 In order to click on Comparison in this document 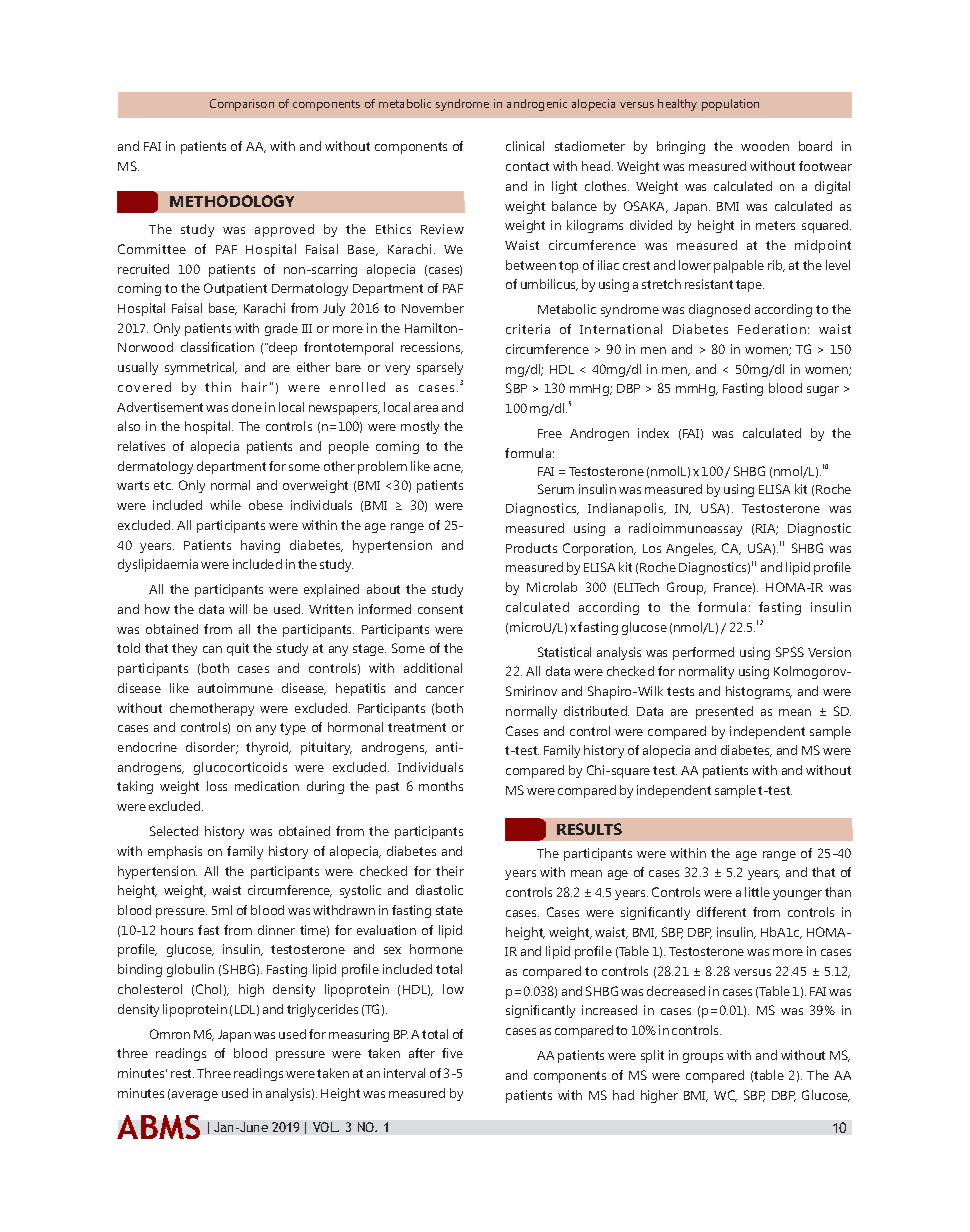, I will do `click(242, 105)`.
